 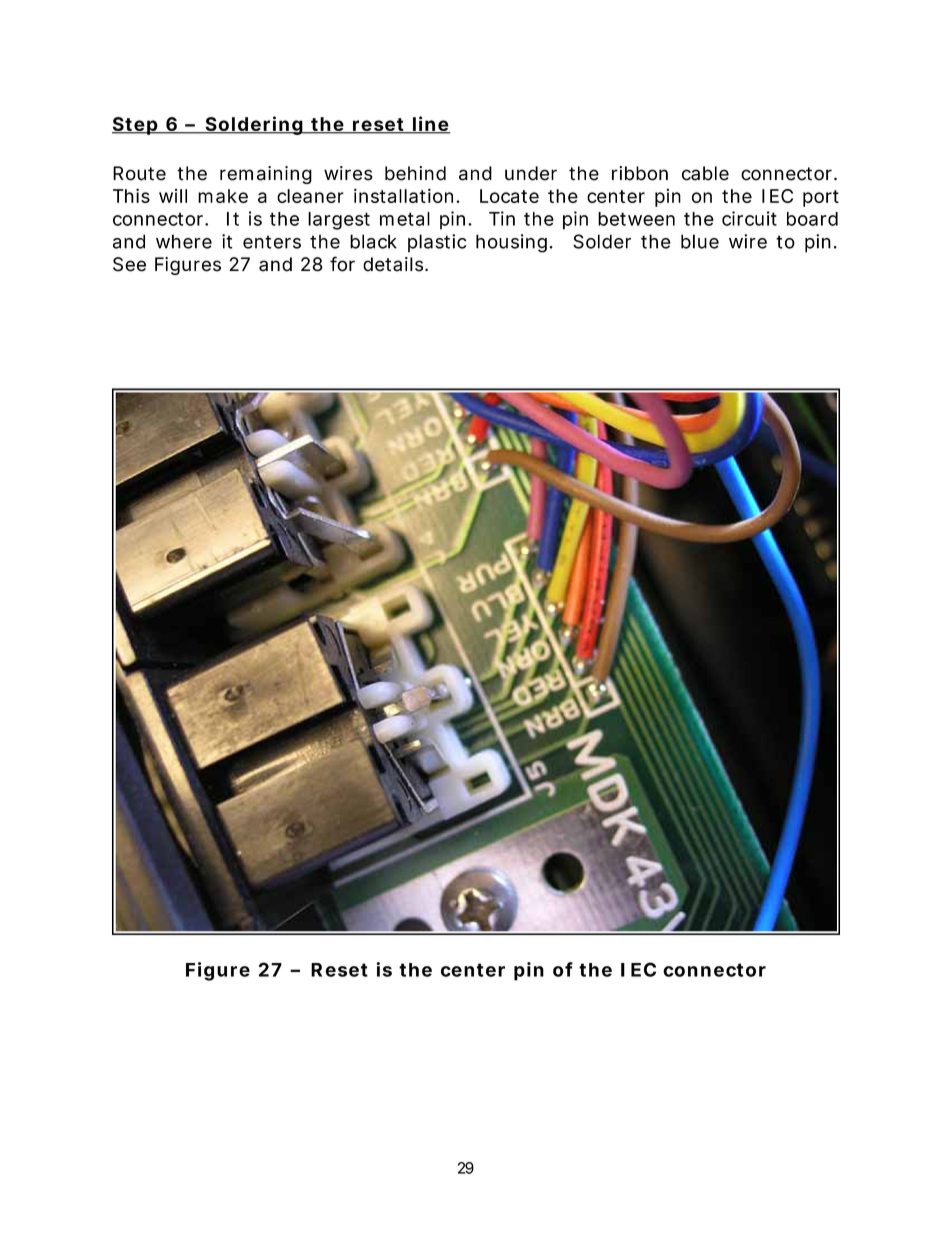 What do you see at coordinates (431, 125) in the screenshot?
I see `line` at bounding box center [431, 125].
